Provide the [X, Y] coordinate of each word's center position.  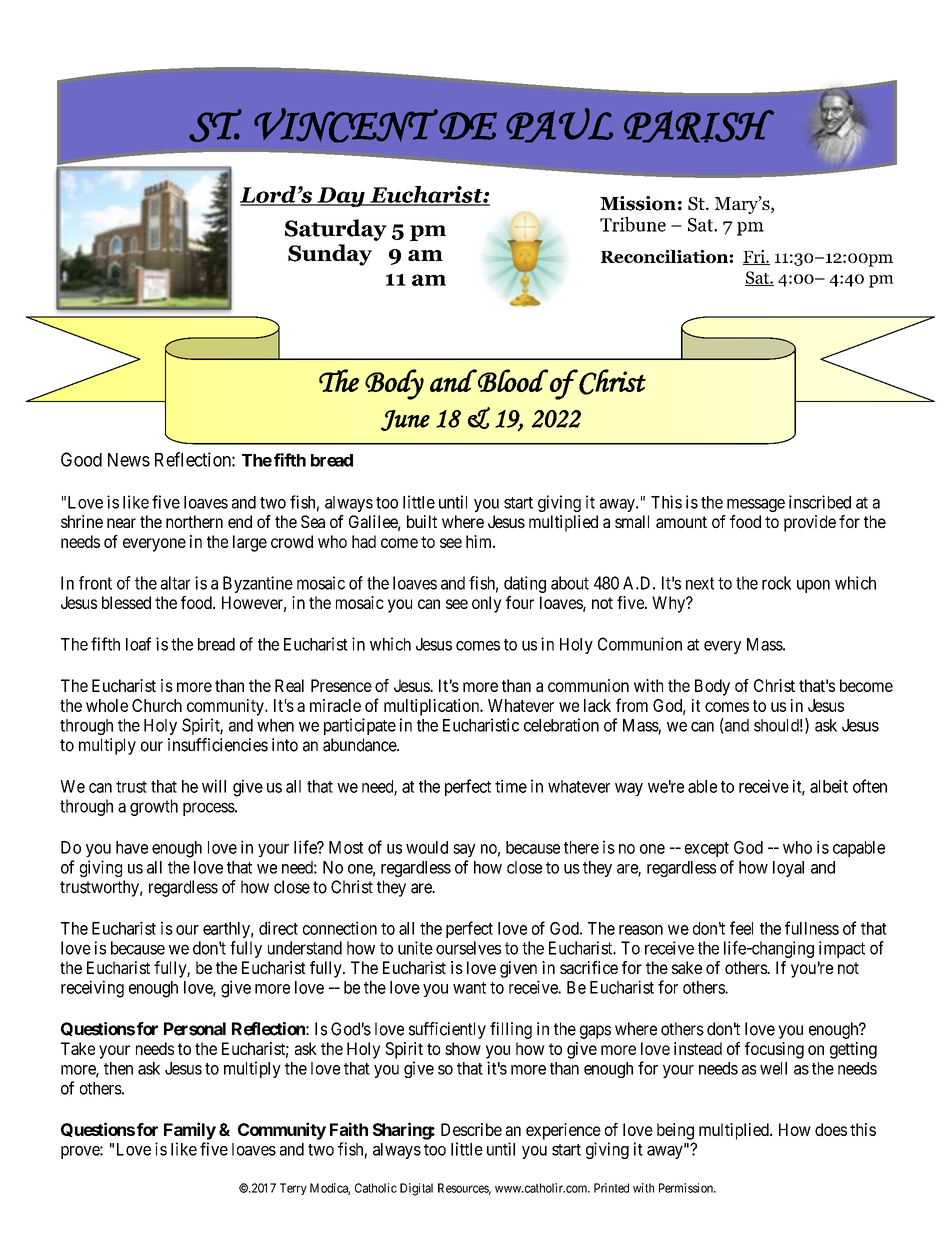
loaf [138, 644]
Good [81, 459]
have [132, 847]
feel [741, 928]
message [756, 505]
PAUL [559, 125]
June [405, 420]
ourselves [468, 948]
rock [777, 583]
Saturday [336, 230]
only [487, 604]
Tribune [633, 224]
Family [190, 1131]
